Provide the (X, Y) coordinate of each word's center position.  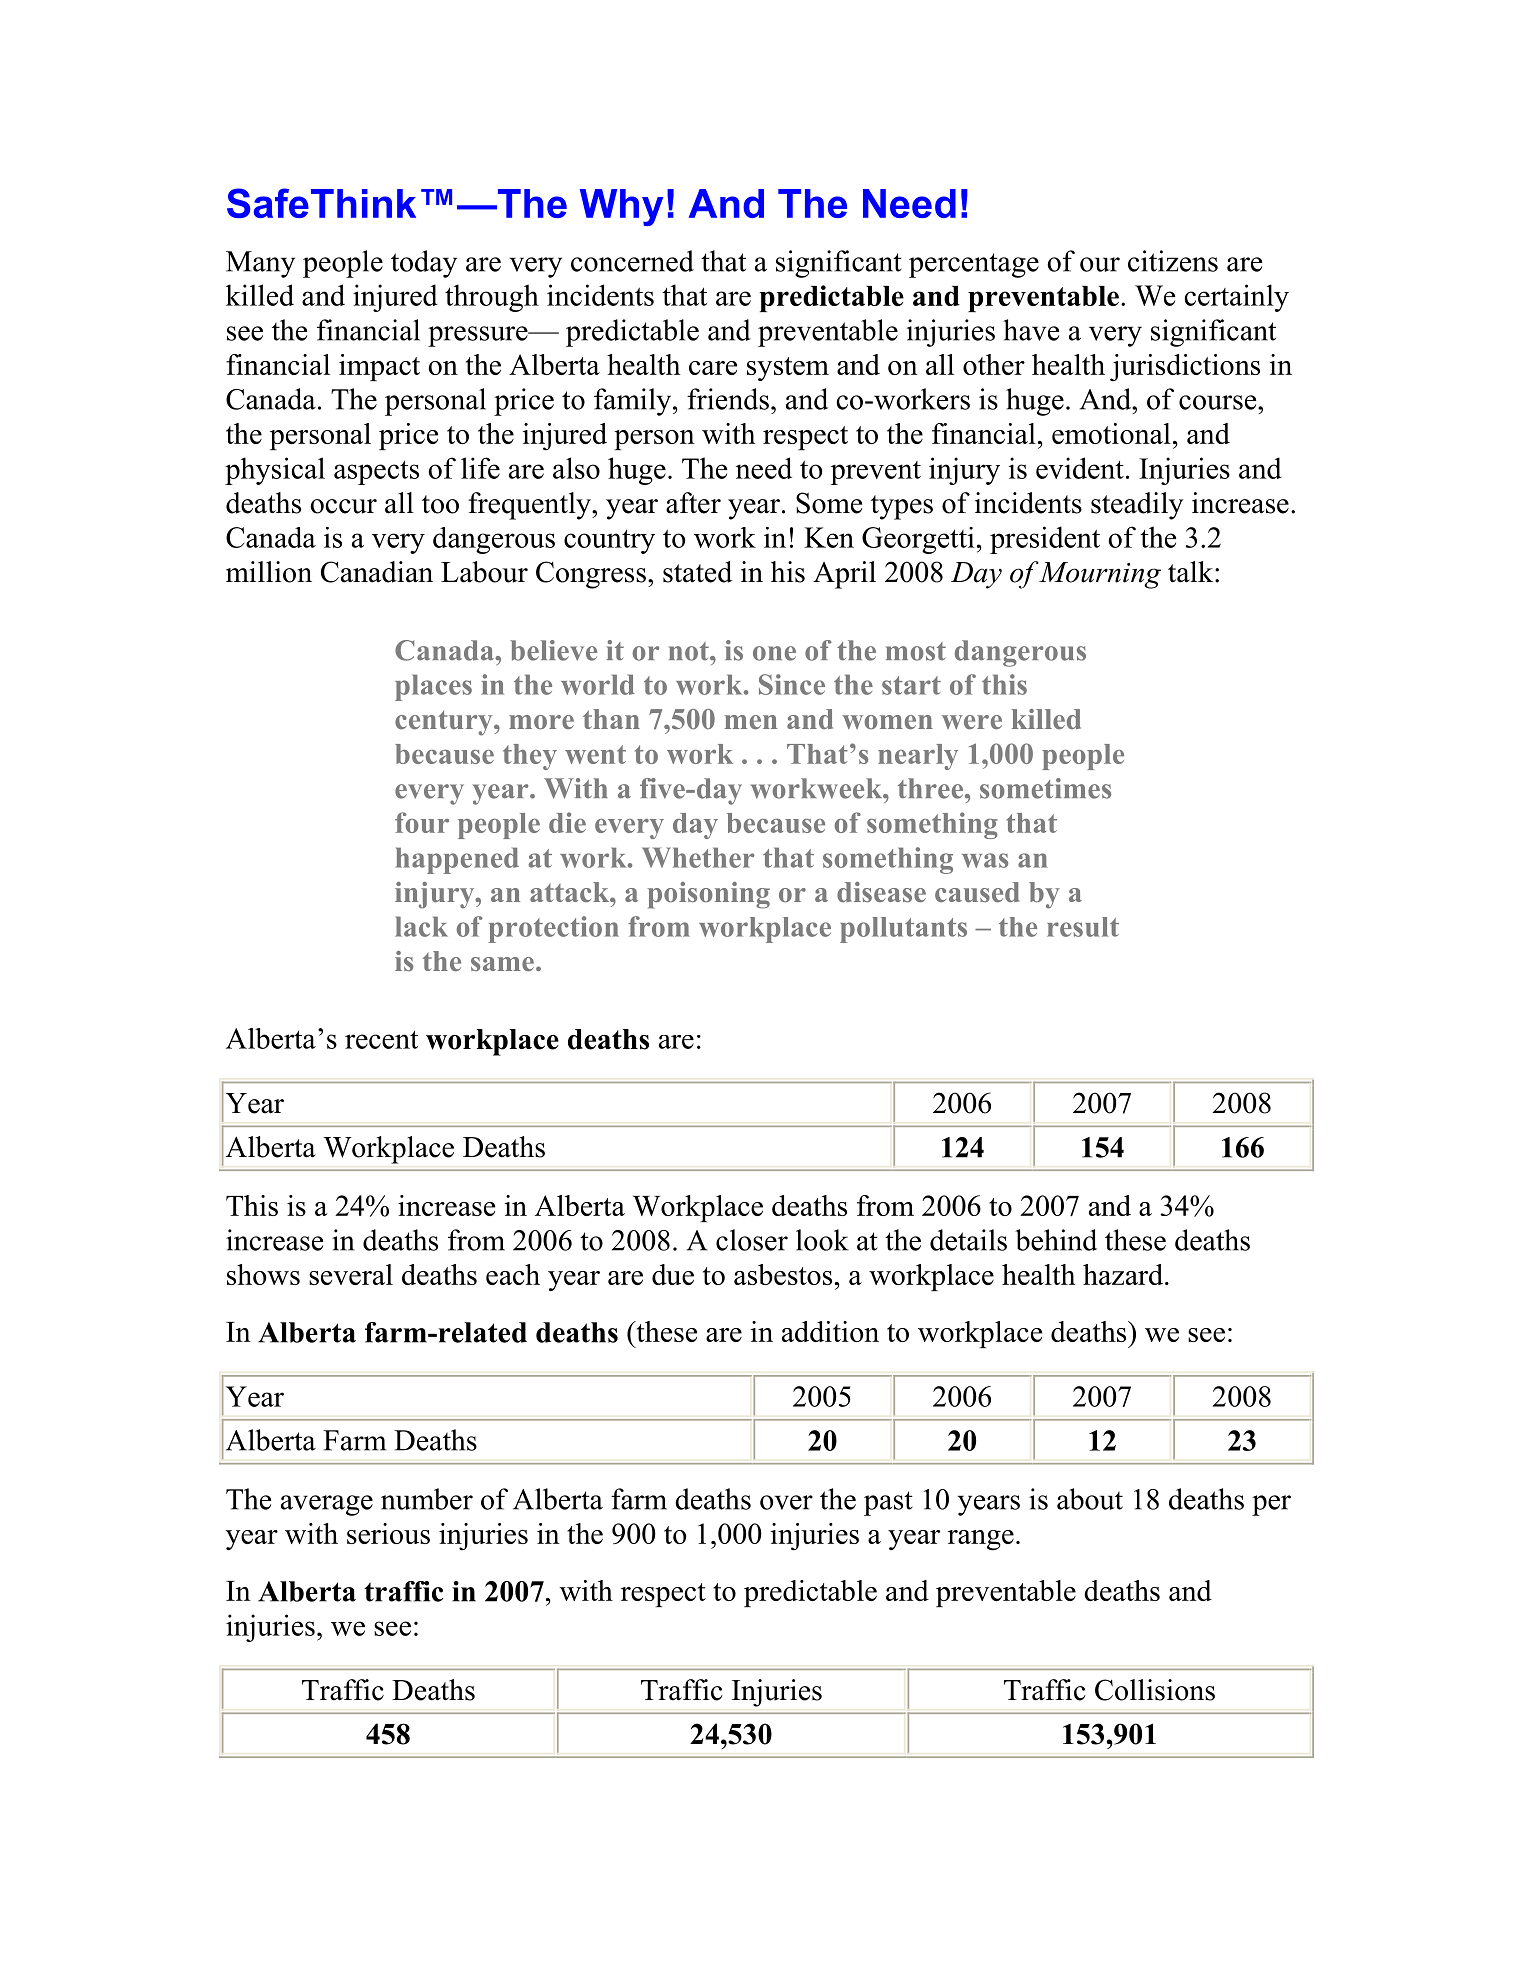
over (786, 1502)
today (424, 264)
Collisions (1155, 1690)
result (1083, 927)
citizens (1173, 261)
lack (421, 926)
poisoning (708, 895)
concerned (632, 261)
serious (388, 1533)
